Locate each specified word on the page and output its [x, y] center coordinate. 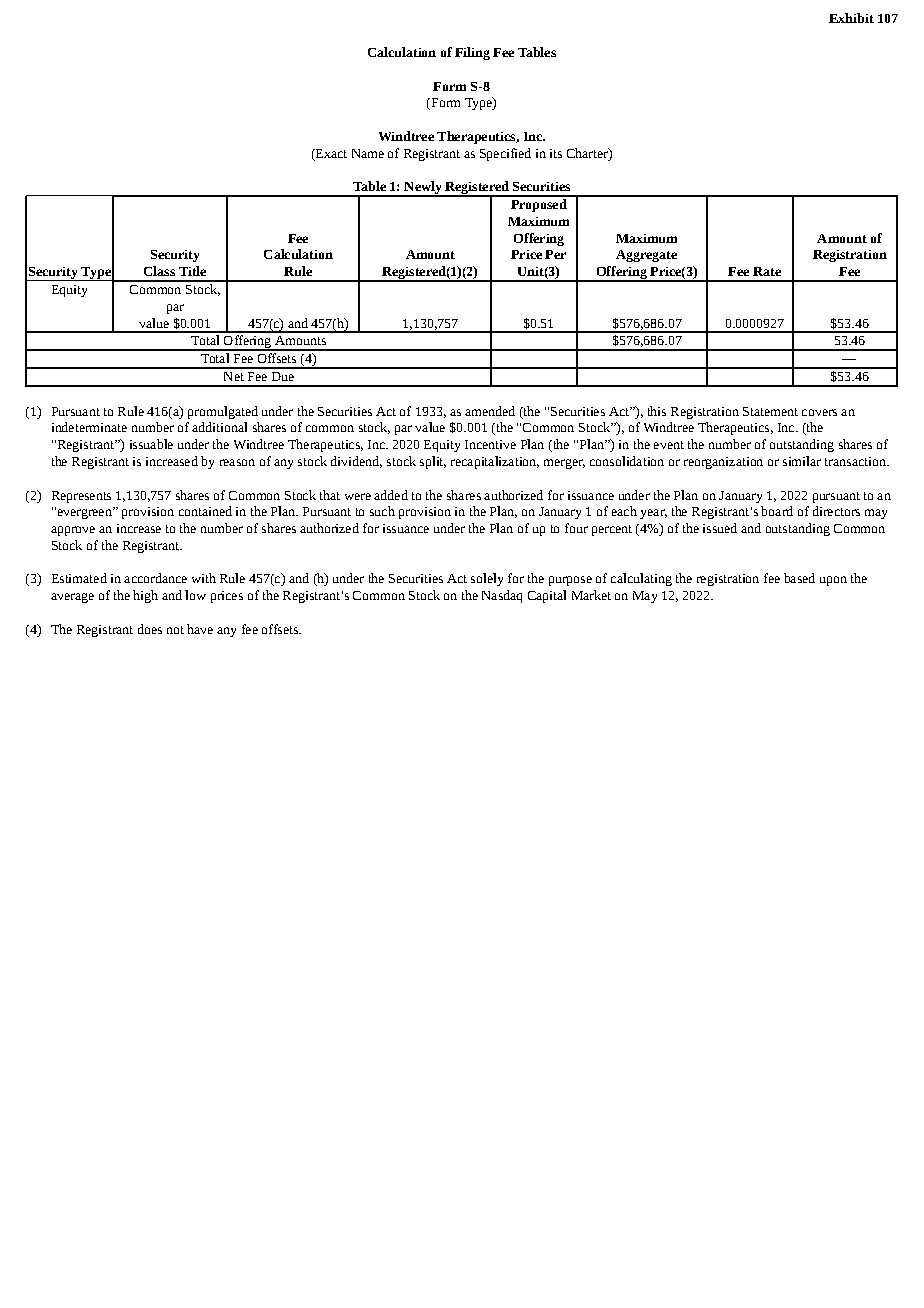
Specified [505, 154]
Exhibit [851, 18]
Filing [472, 53]
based [799, 578]
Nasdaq [502, 596]
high [145, 596]
